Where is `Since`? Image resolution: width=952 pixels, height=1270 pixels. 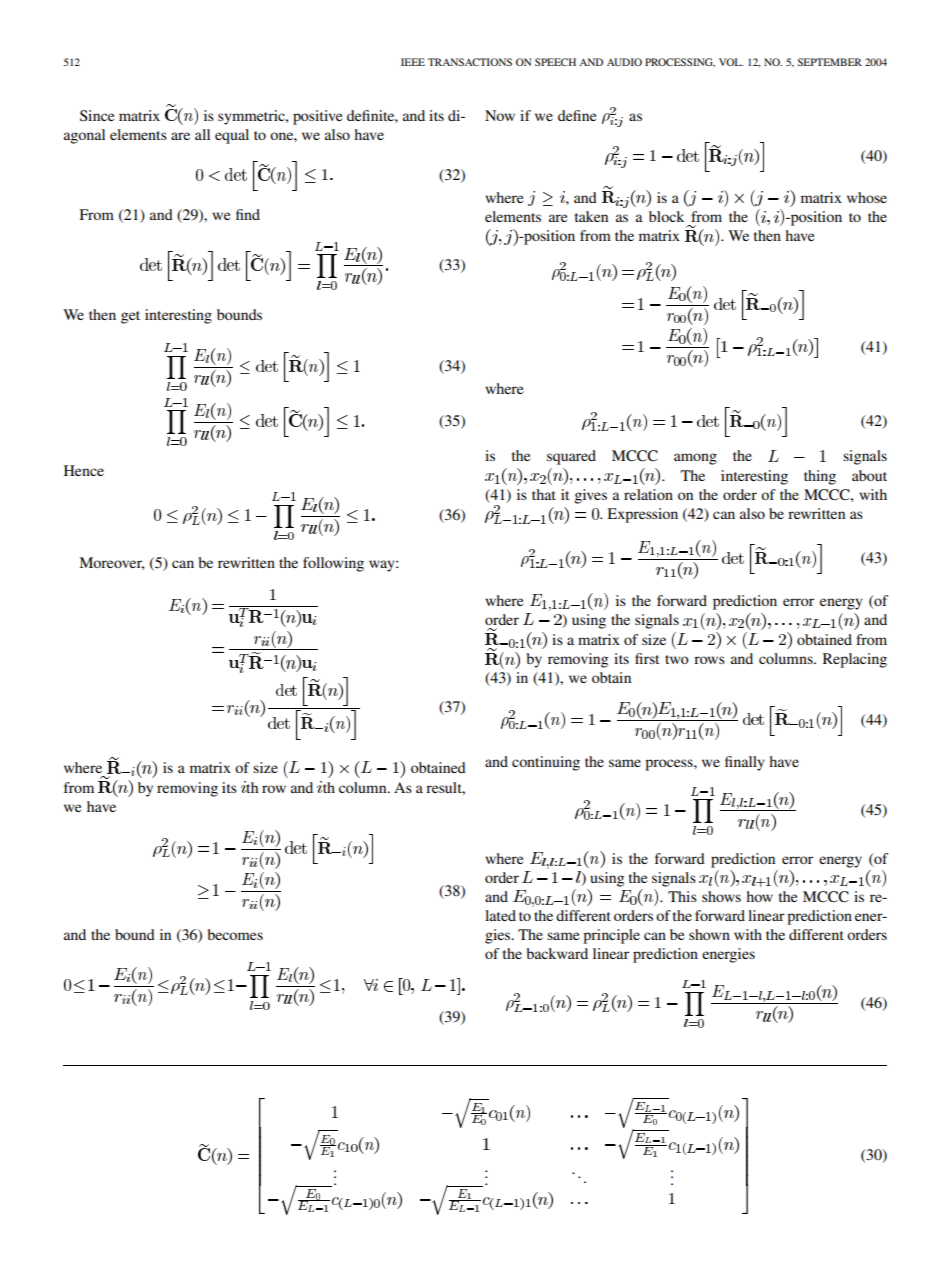
Since is located at coordinates (97, 116).
